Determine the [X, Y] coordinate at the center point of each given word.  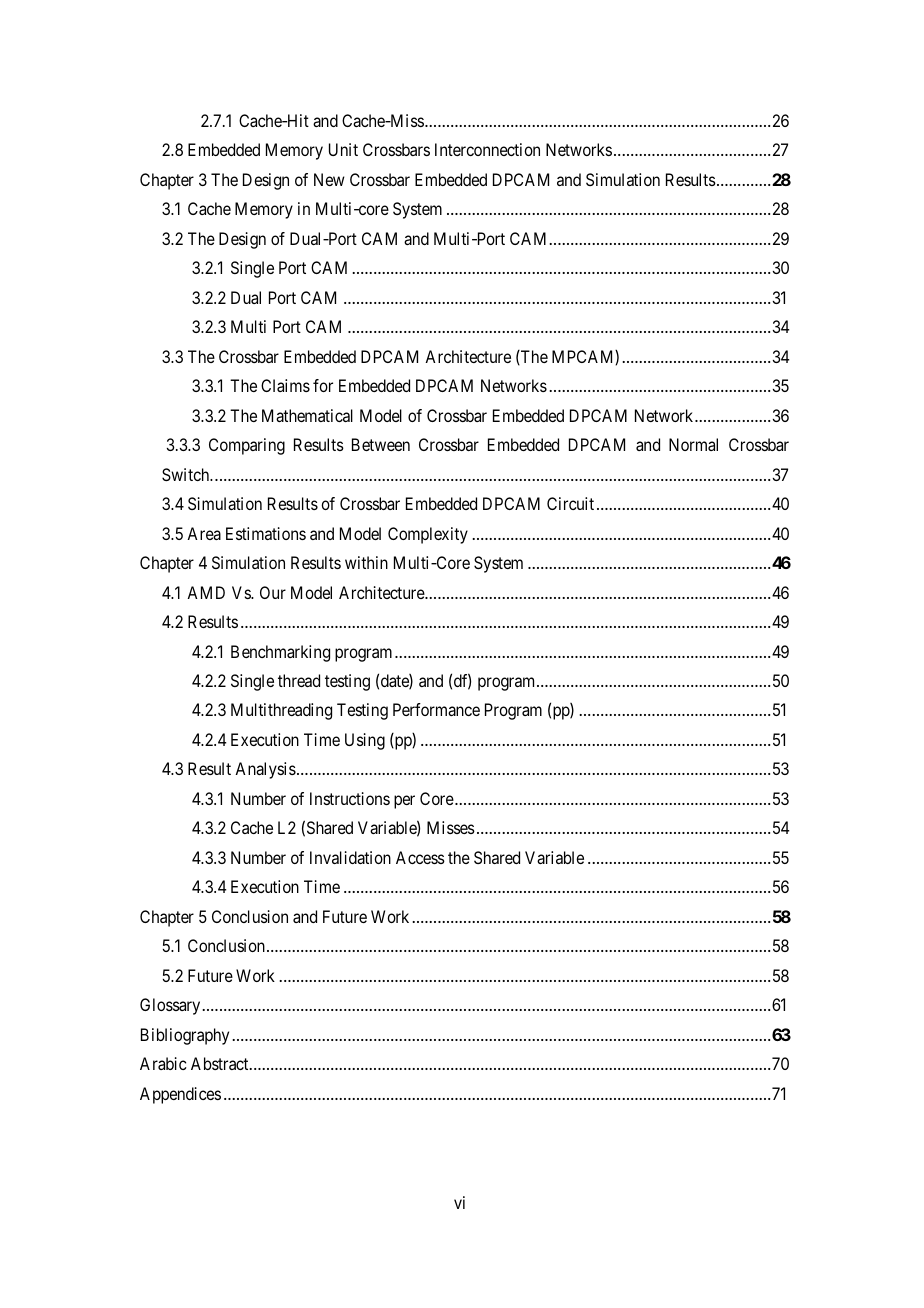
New [329, 179]
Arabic [163, 1063]
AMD [206, 592]
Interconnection [487, 149]
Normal [693, 444]
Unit [343, 149]
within [366, 562]
